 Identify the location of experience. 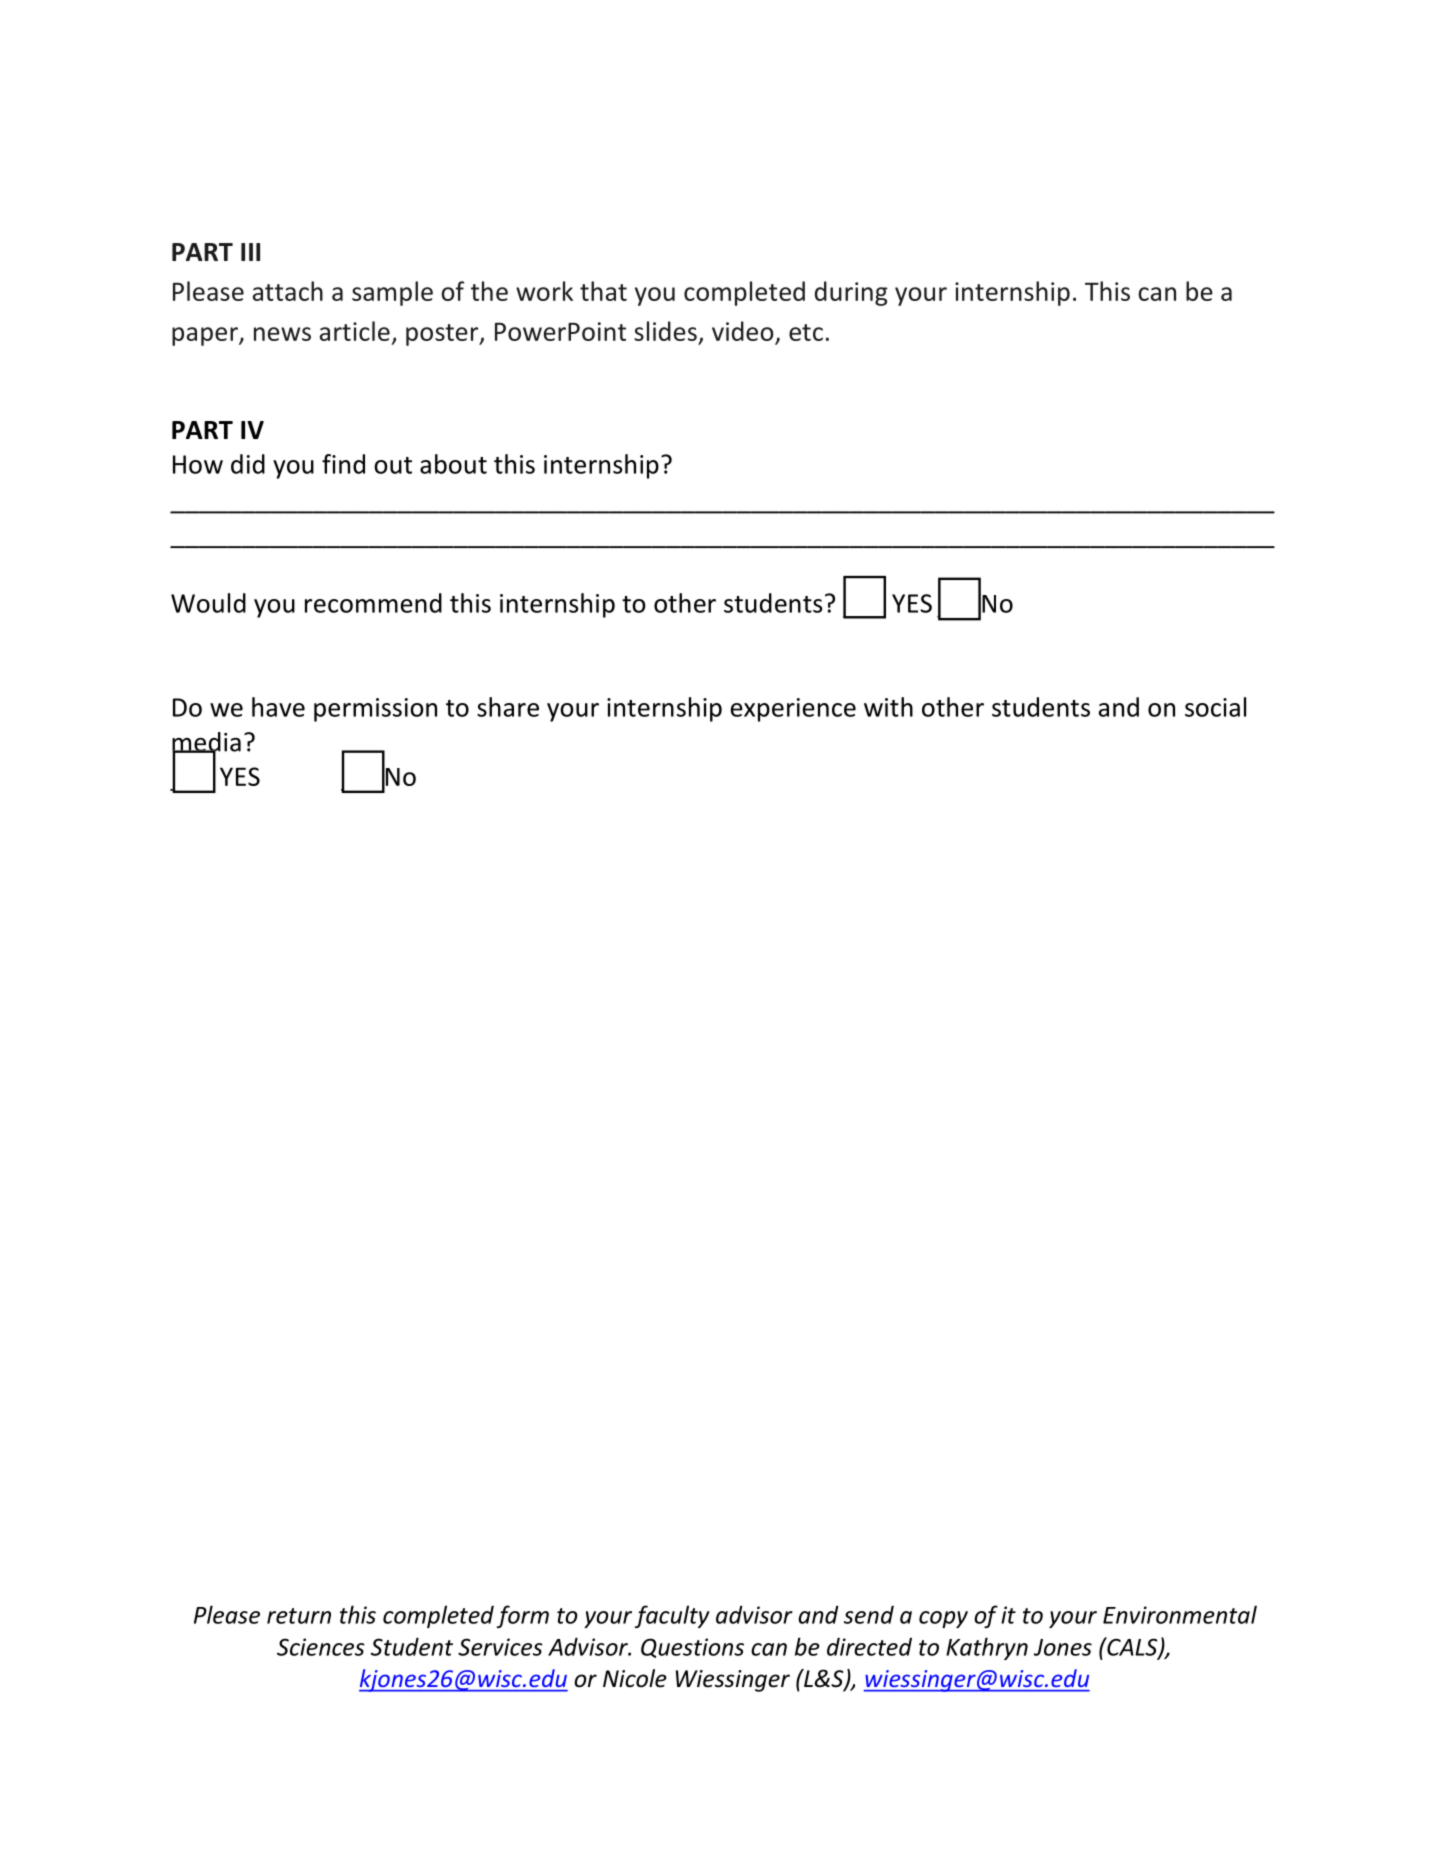
(793, 710).
